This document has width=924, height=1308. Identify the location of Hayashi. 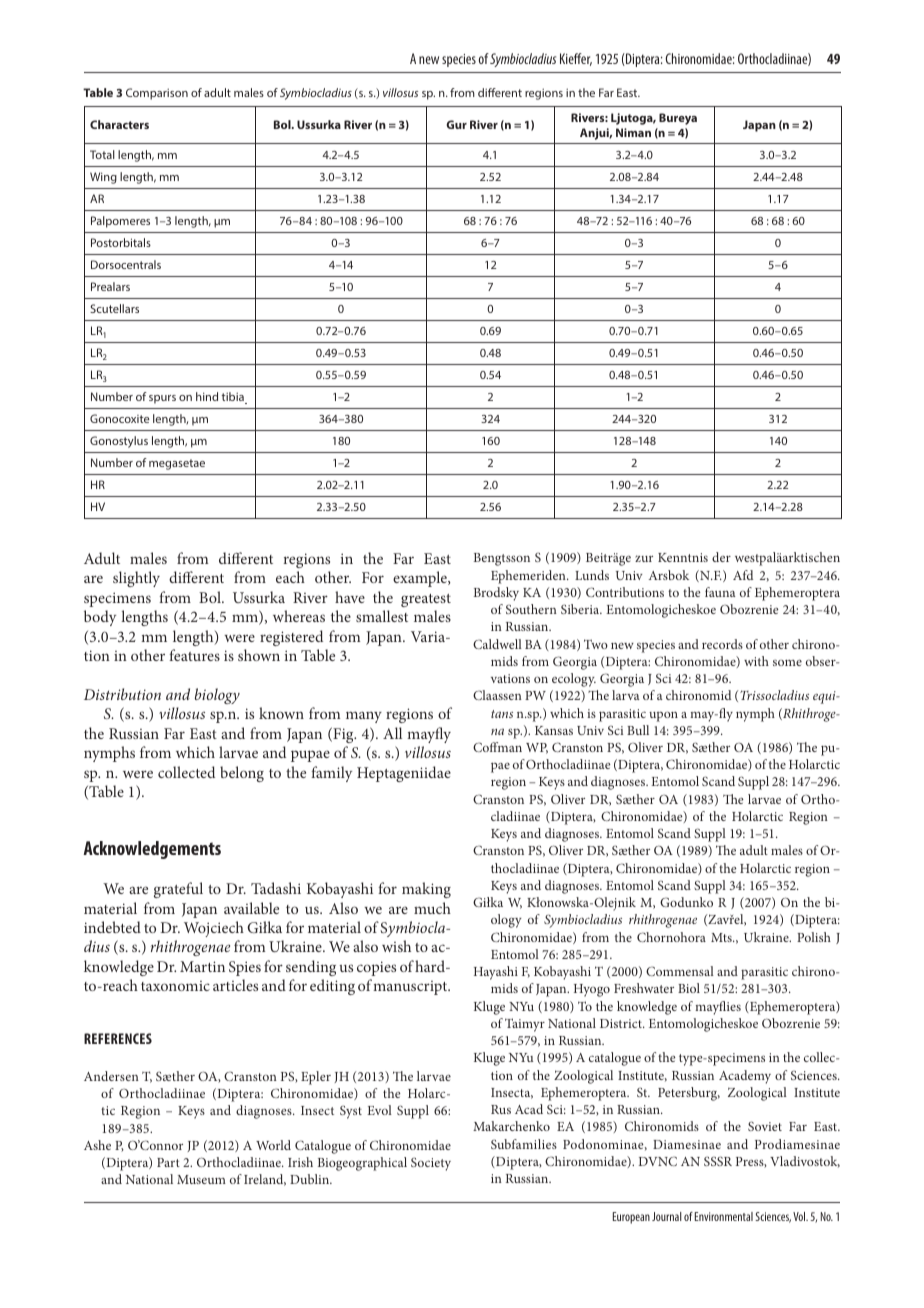
(496, 973).
